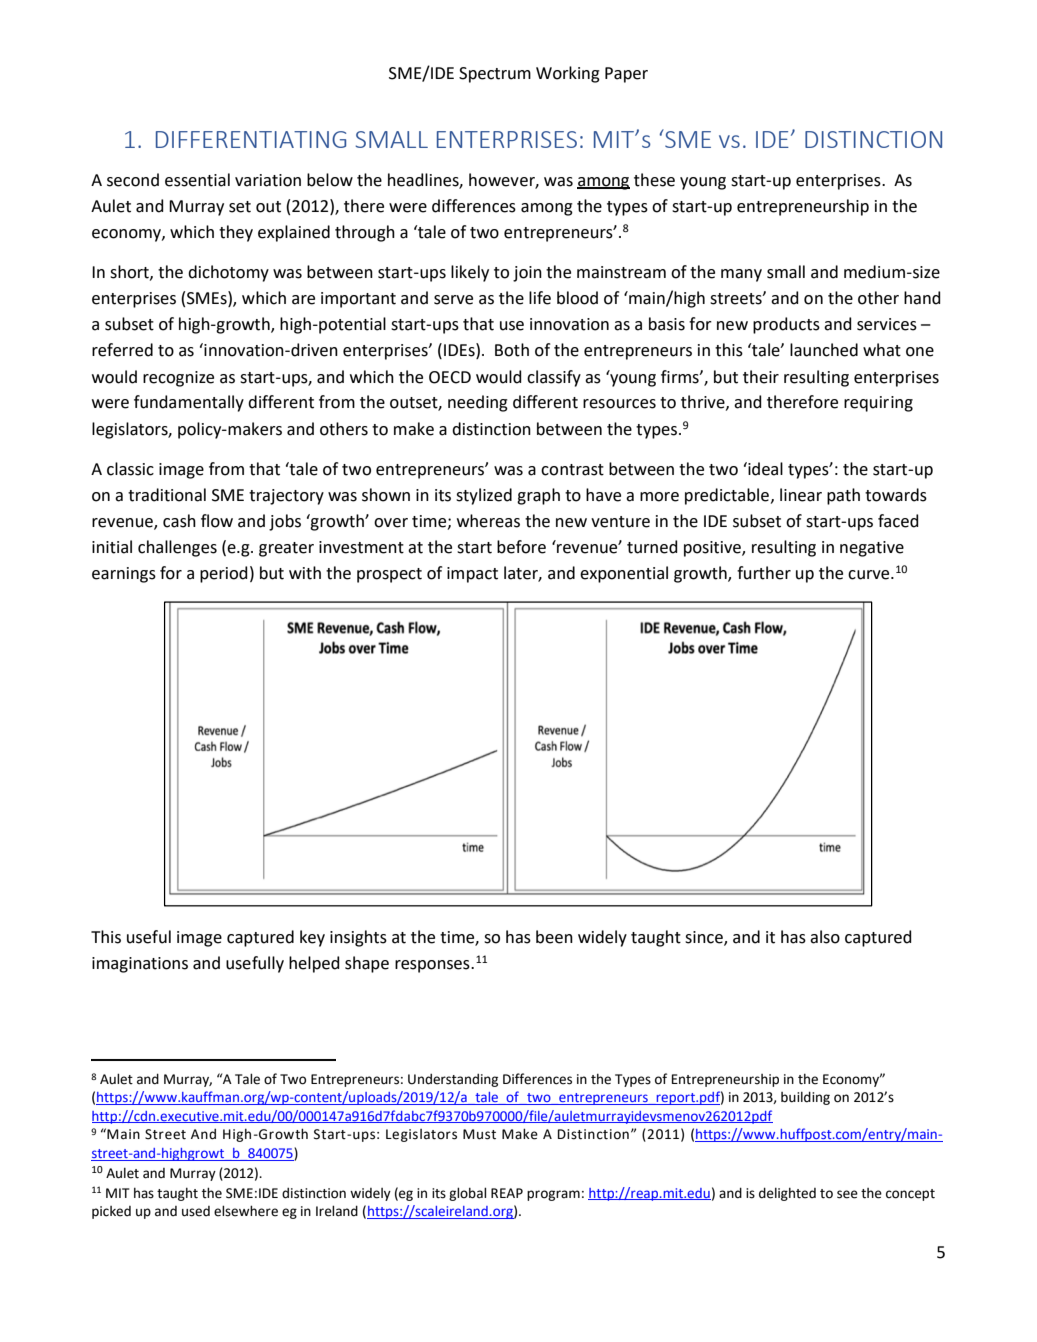  I want to click on been, so click(554, 937).
